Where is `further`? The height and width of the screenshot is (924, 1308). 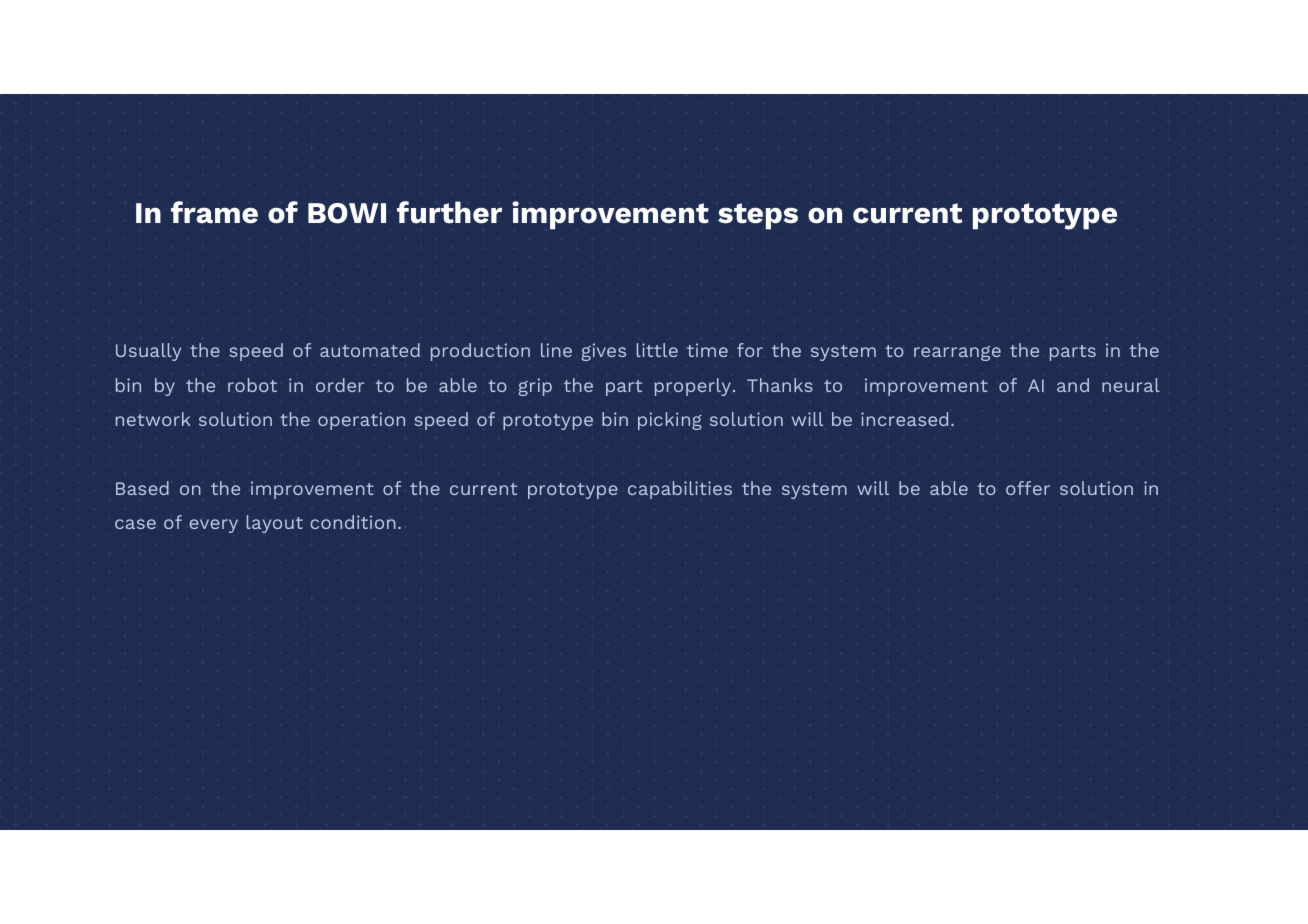
further is located at coordinates (449, 212).
